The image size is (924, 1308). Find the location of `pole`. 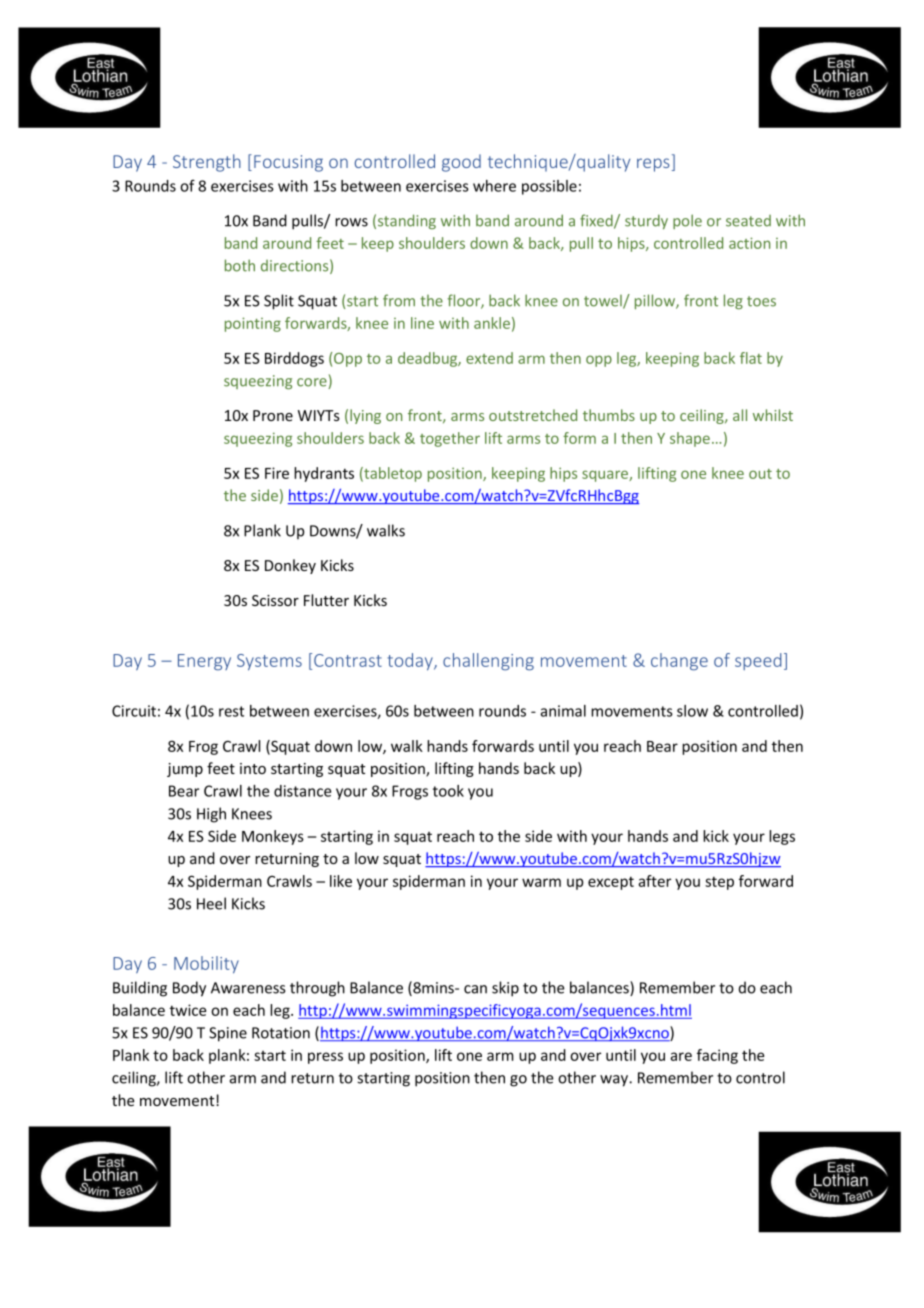

pole is located at coordinates (687, 221).
